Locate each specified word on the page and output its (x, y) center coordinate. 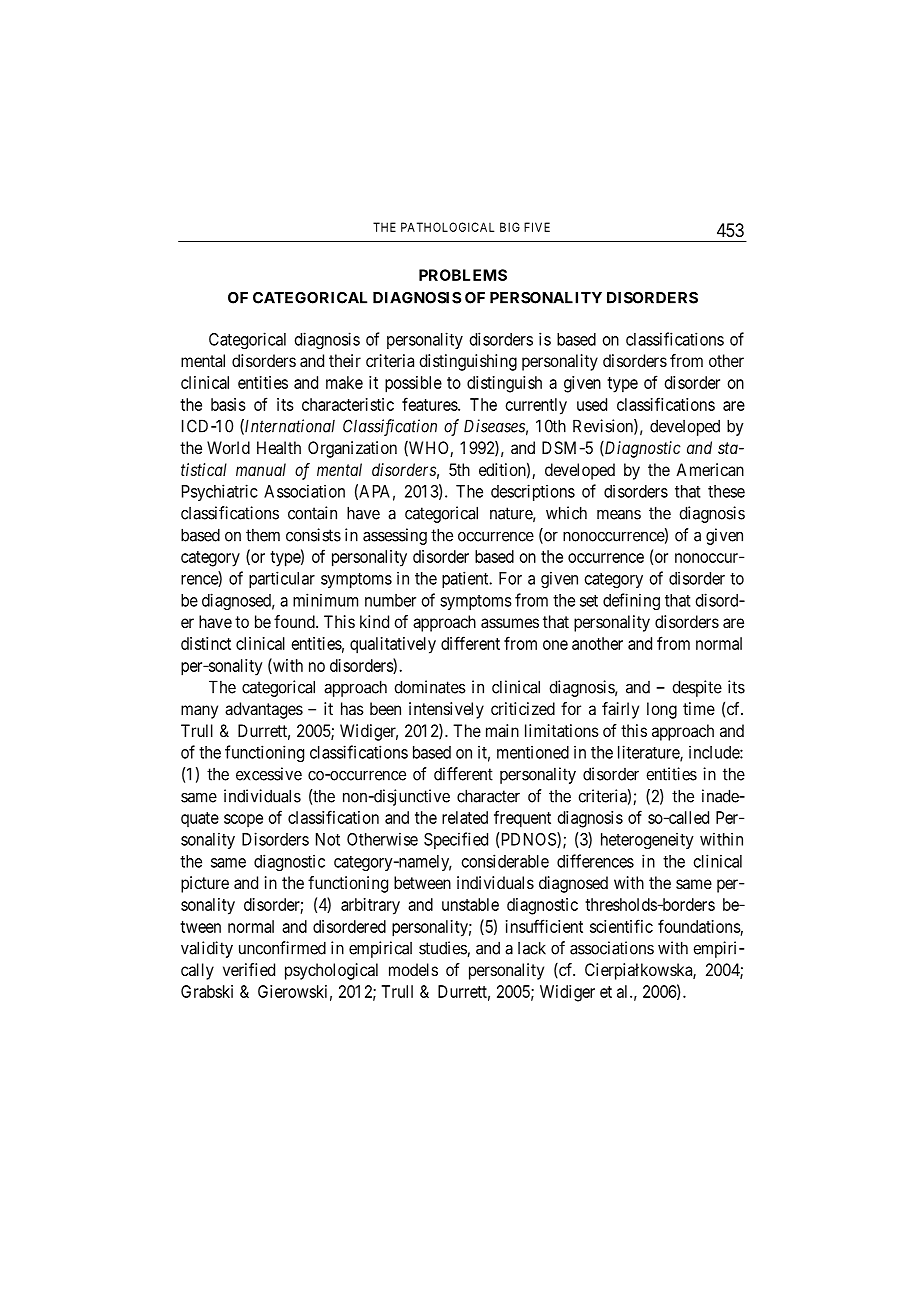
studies (443, 949)
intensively (446, 710)
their (345, 360)
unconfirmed (282, 948)
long (662, 710)
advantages (264, 710)
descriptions (533, 492)
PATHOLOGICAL (447, 227)
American (710, 469)
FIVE (537, 227)
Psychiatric (220, 492)
